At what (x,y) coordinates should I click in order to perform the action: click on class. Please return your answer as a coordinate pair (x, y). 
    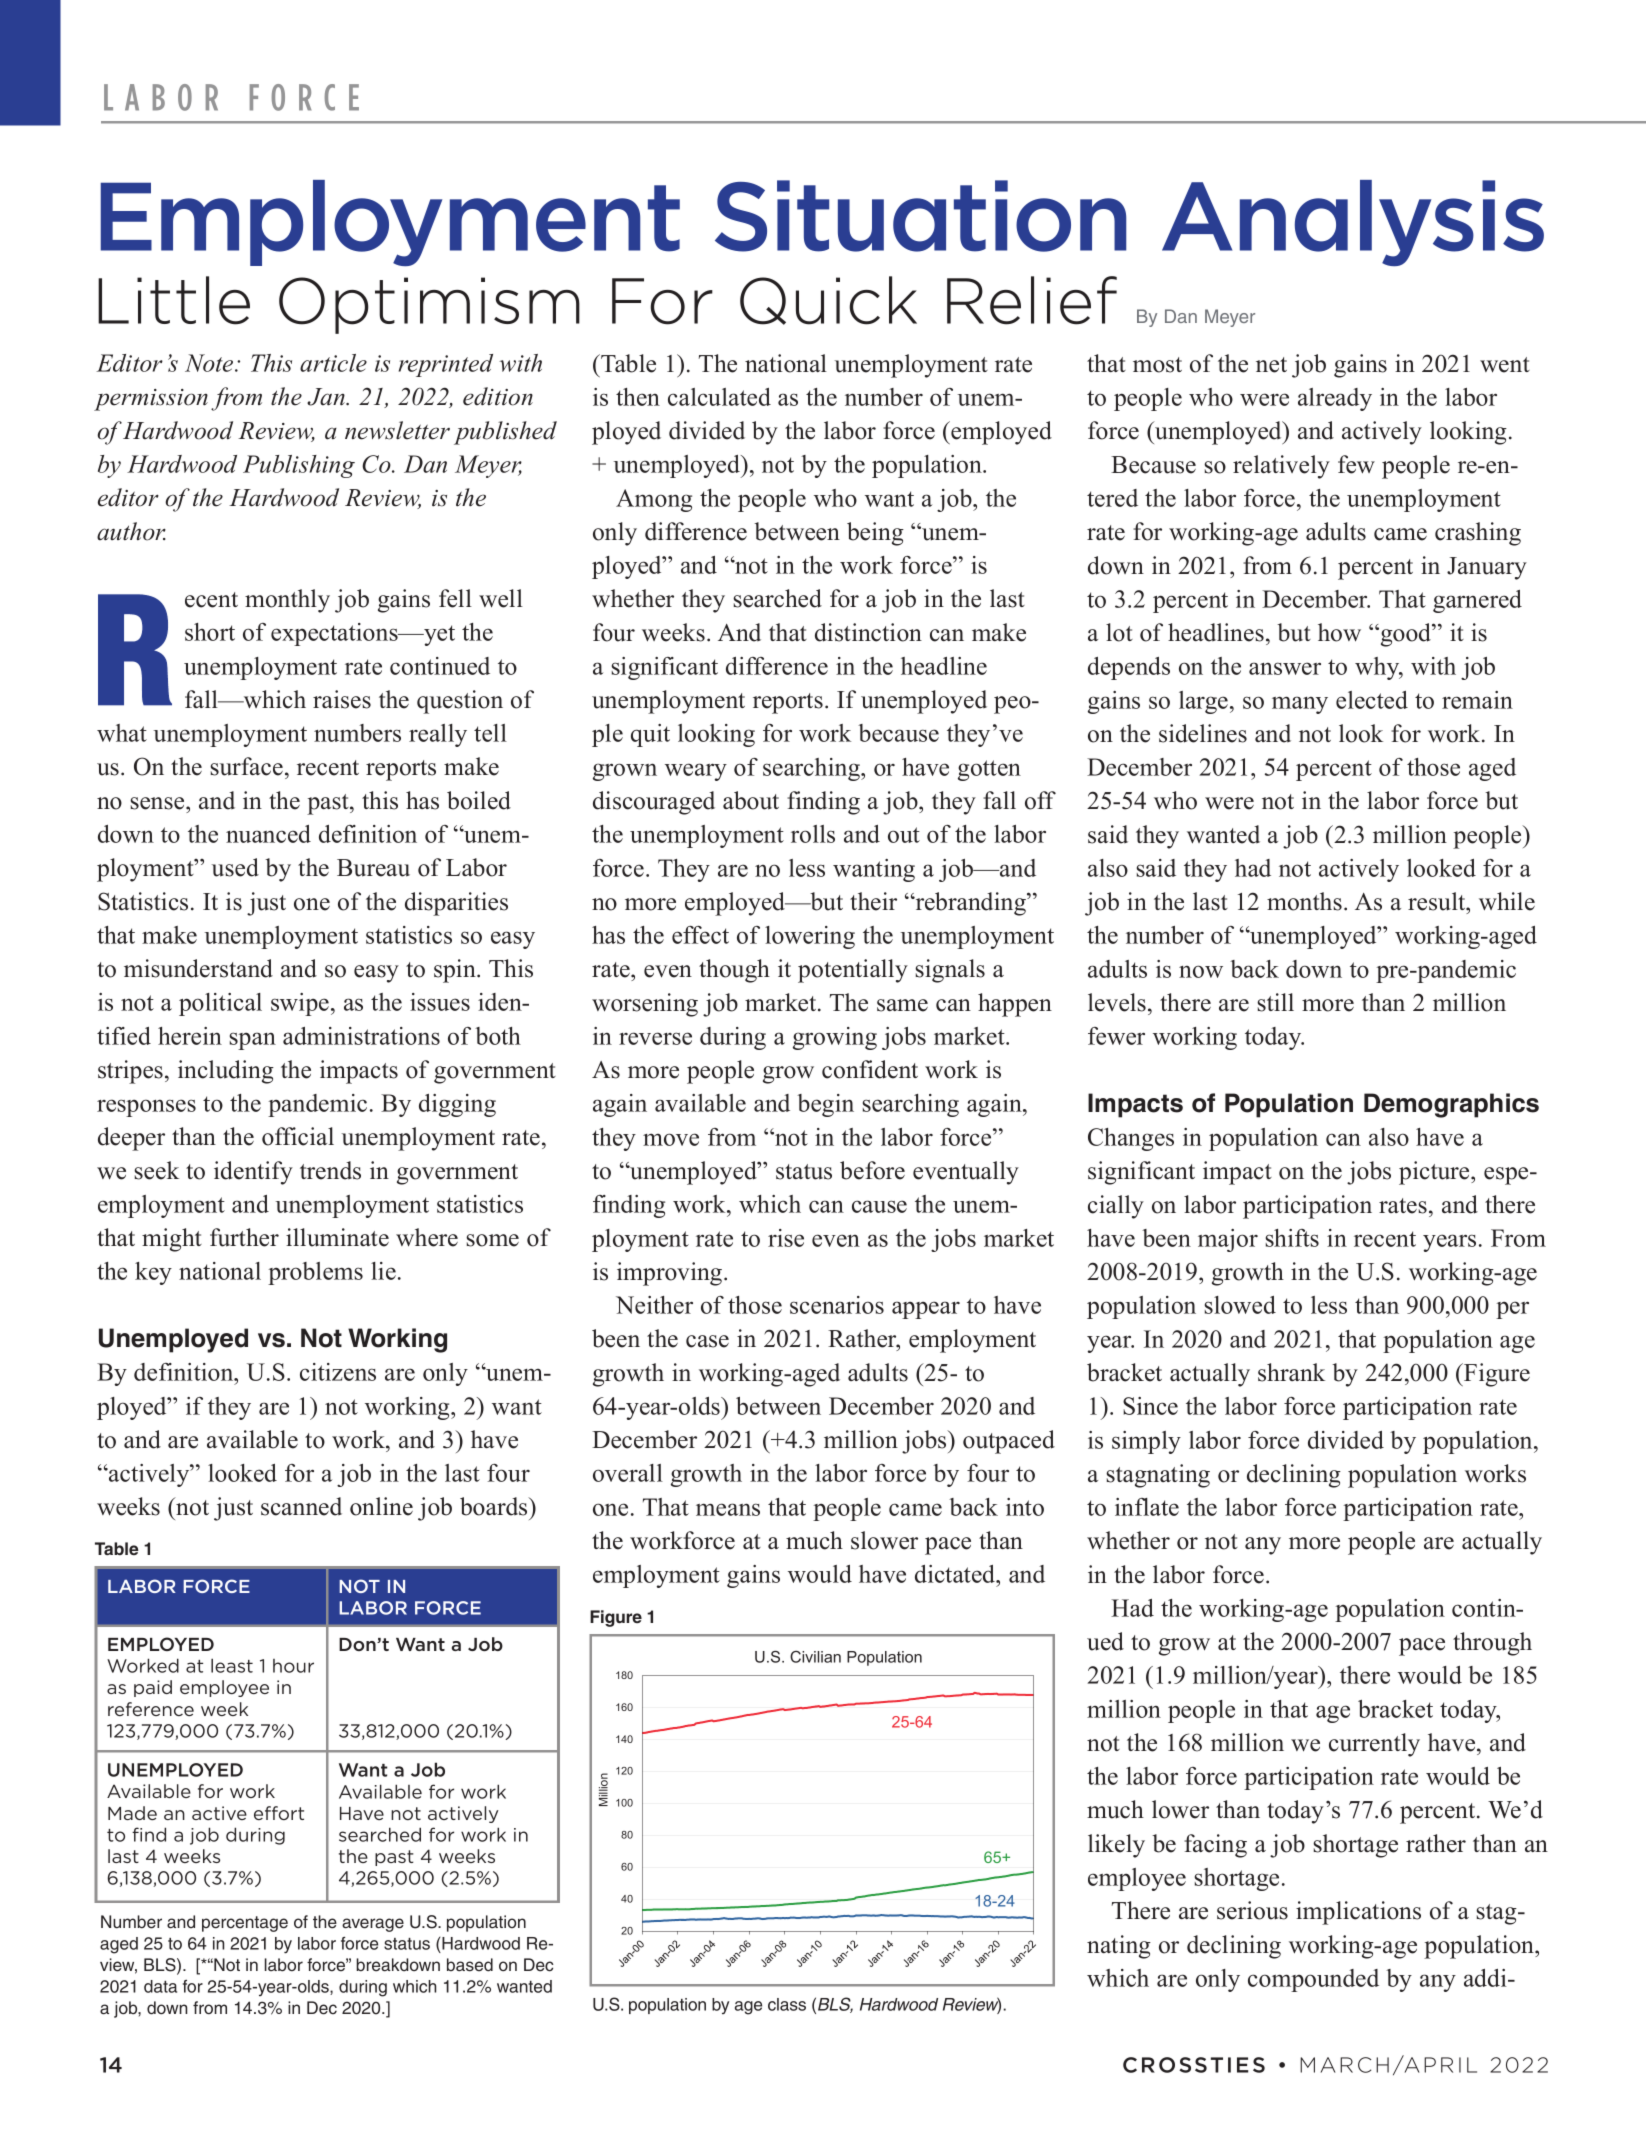
    Looking at the image, I should click on (787, 2004).
